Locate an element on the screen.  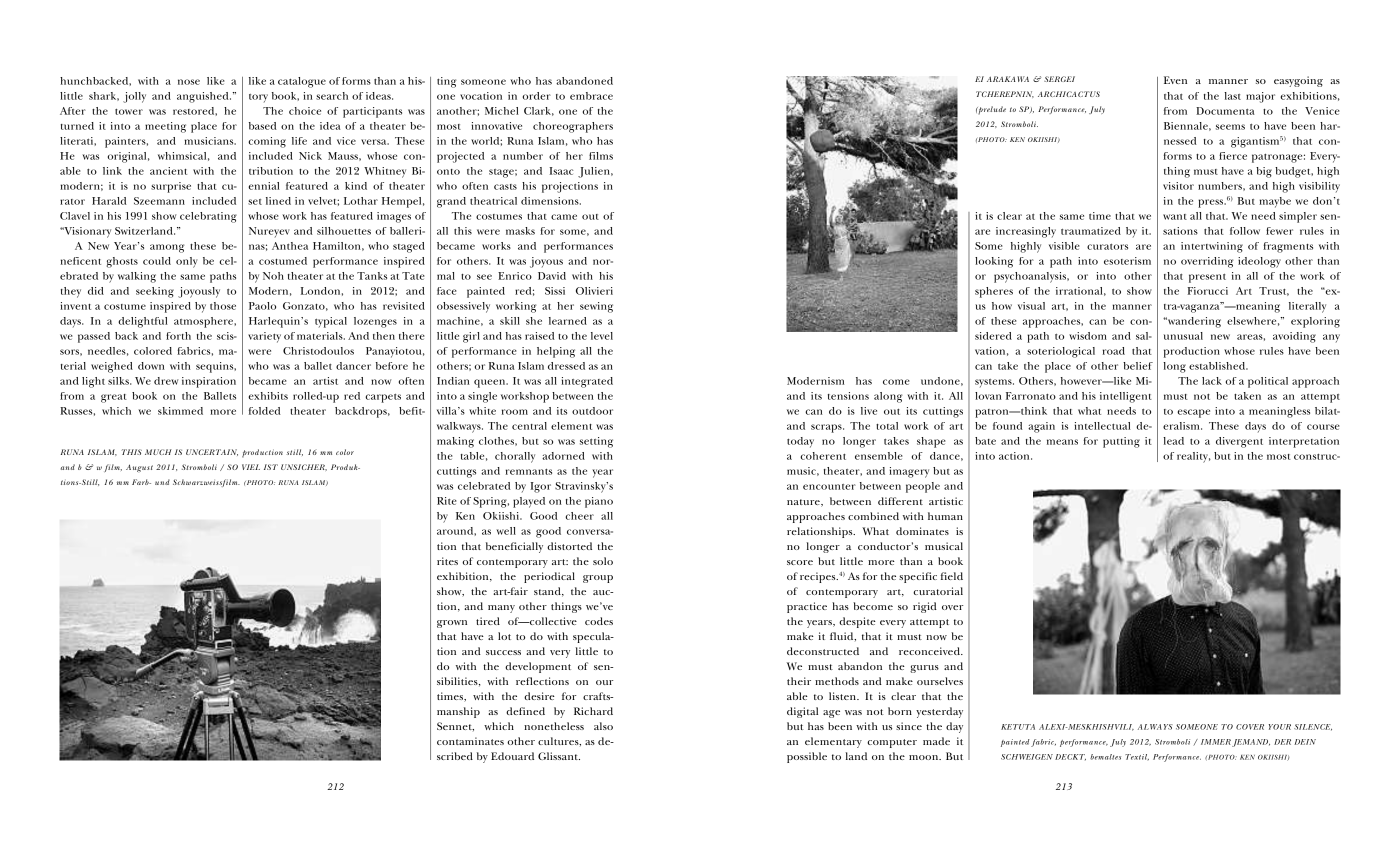
also is located at coordinates (603, 726).
